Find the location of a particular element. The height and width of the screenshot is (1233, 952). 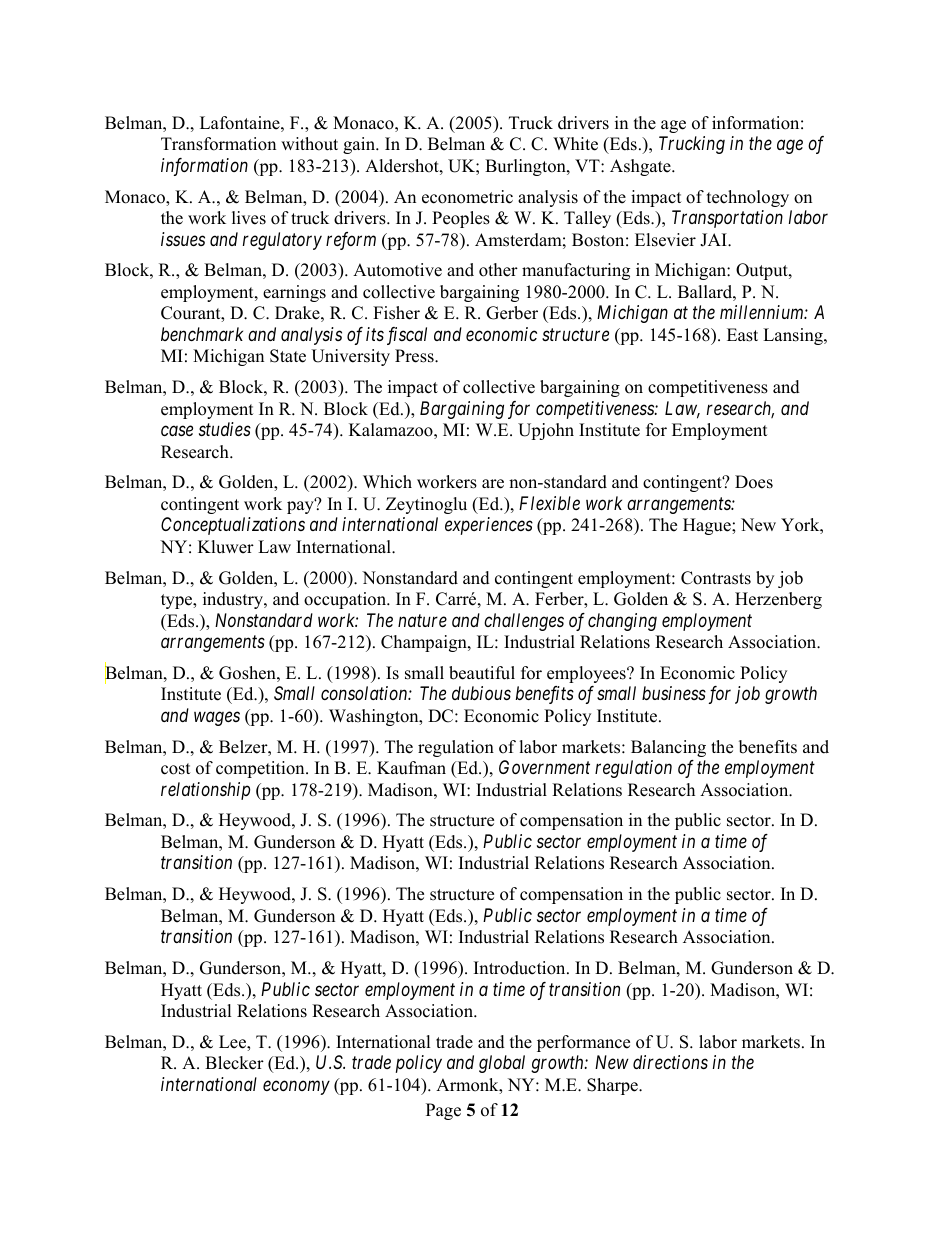

Balancing is located at coordinates (668, 748).
